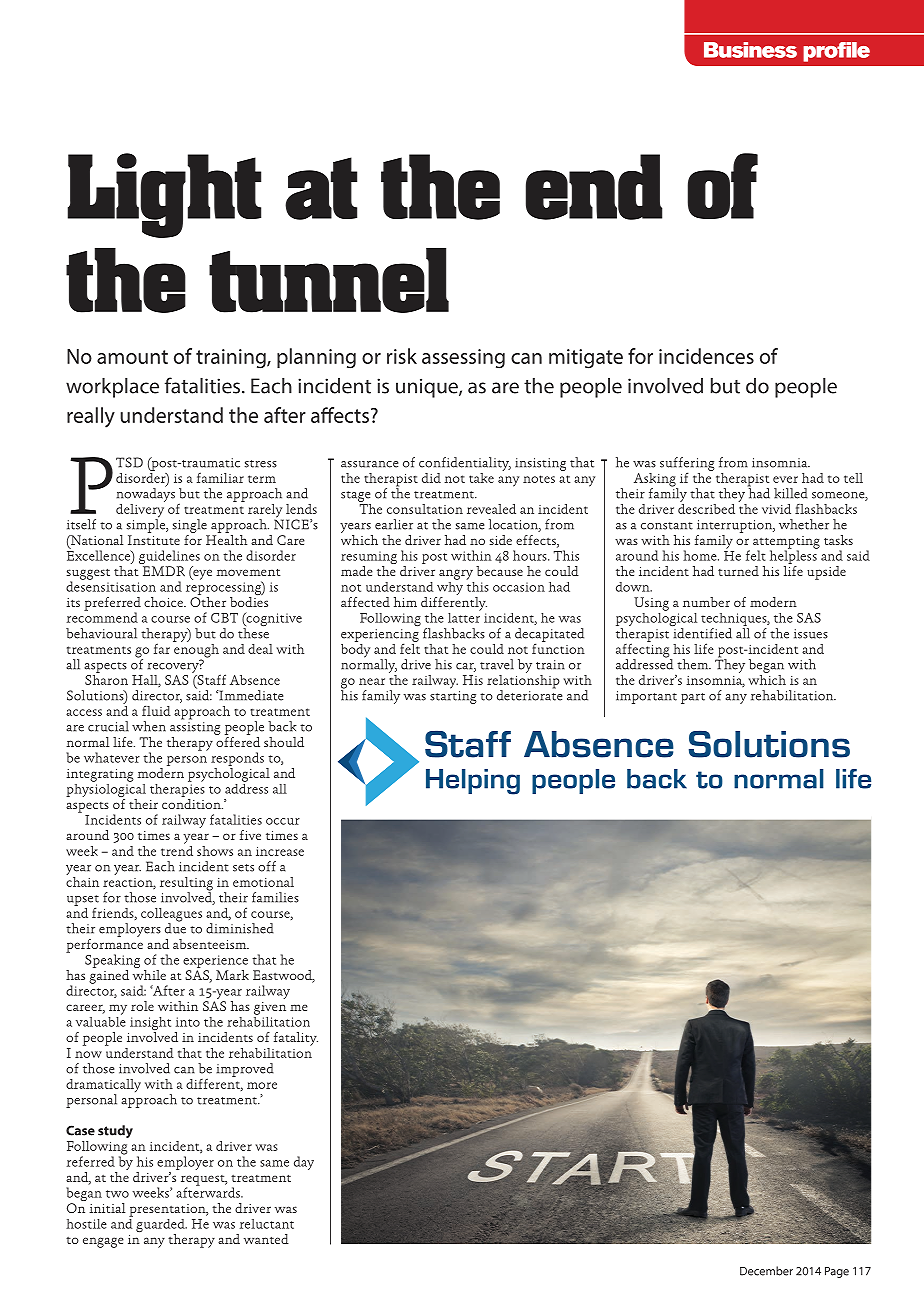 The height and width of the screenshot is (1308, 924). What do you see at coordinates (161, 1227) in the screenshot?
I see `guarded` at bounding box center [161, 1227].
